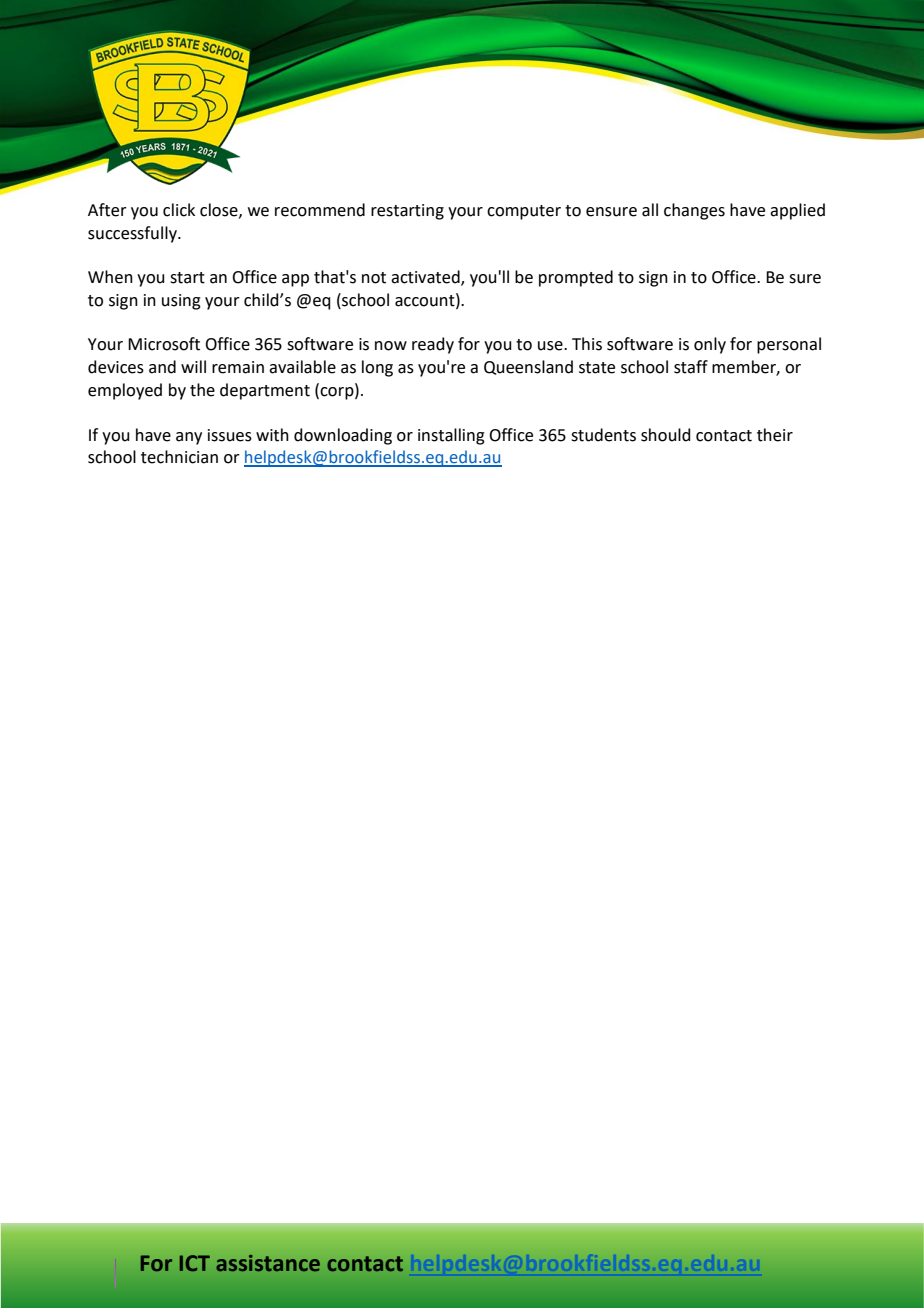 Image resolution: width=924 pixels, height=1308 pixels. I want to click on should, so click(666, 435).
